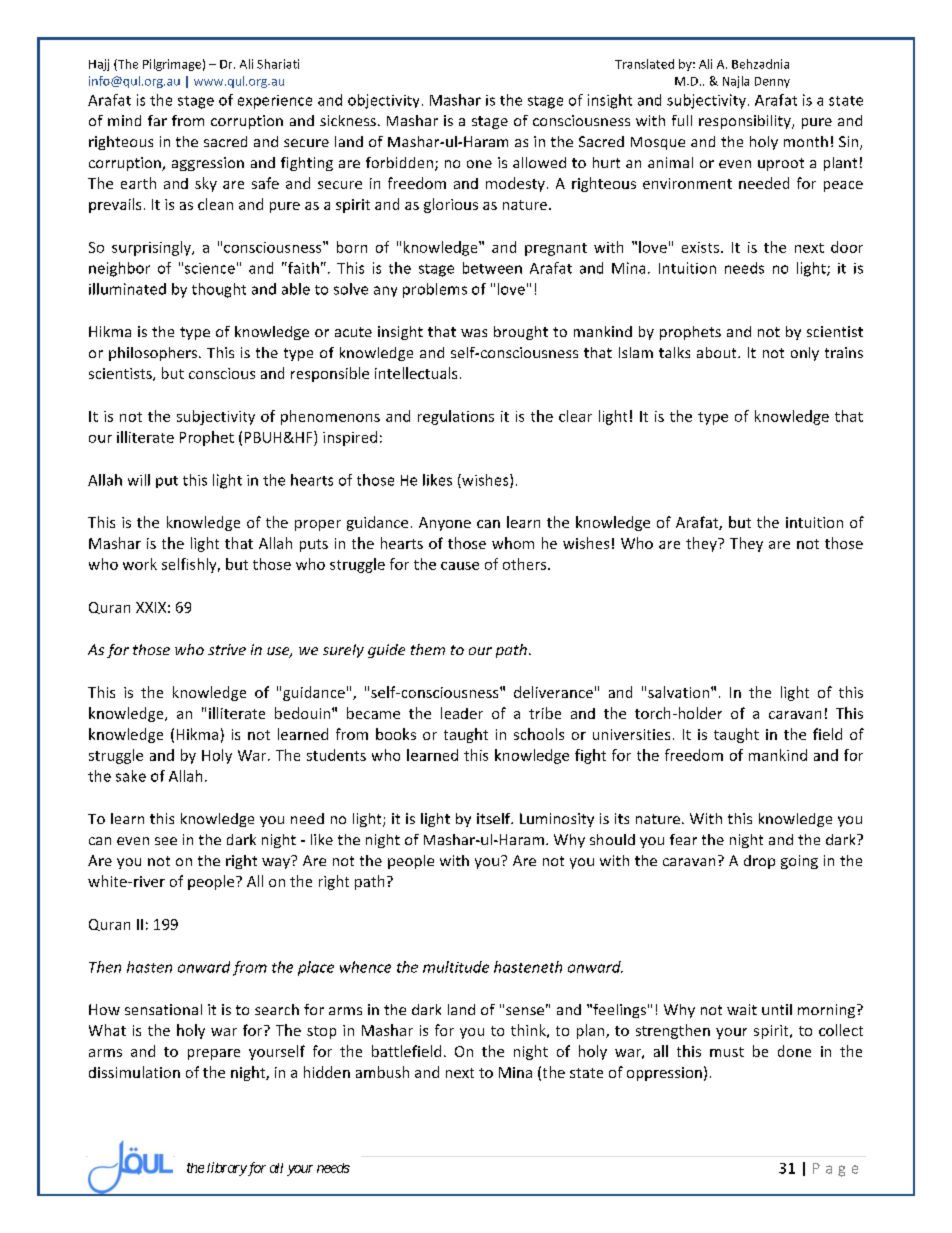 Image resolution: width=952 pixels, height=1233 pixels. Describe the element at coordinates (227, 649) in the screenshot. I see `strive` at that location.
